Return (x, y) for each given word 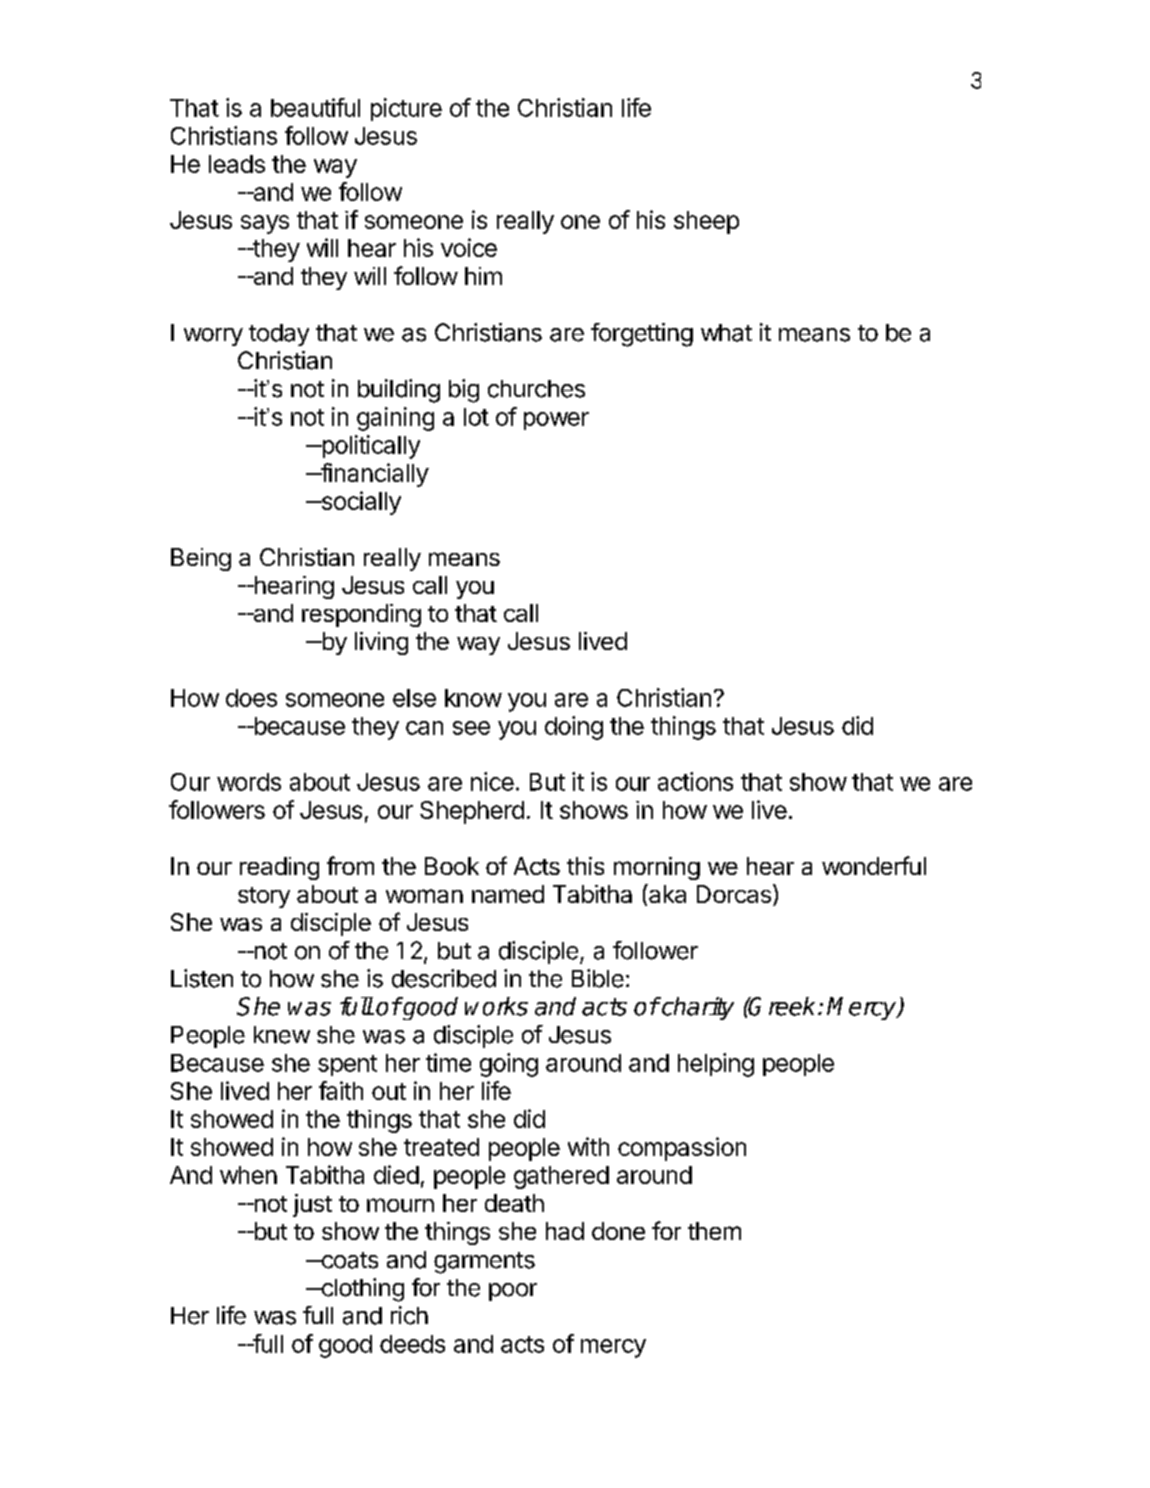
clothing (361, 1290)
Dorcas (734, 894)
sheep (706, 222)
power (556, 421)
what (726, 333)
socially (360, 503)
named (508, 894)
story (264, 897)
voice (469, 247)
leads (237, 164)
